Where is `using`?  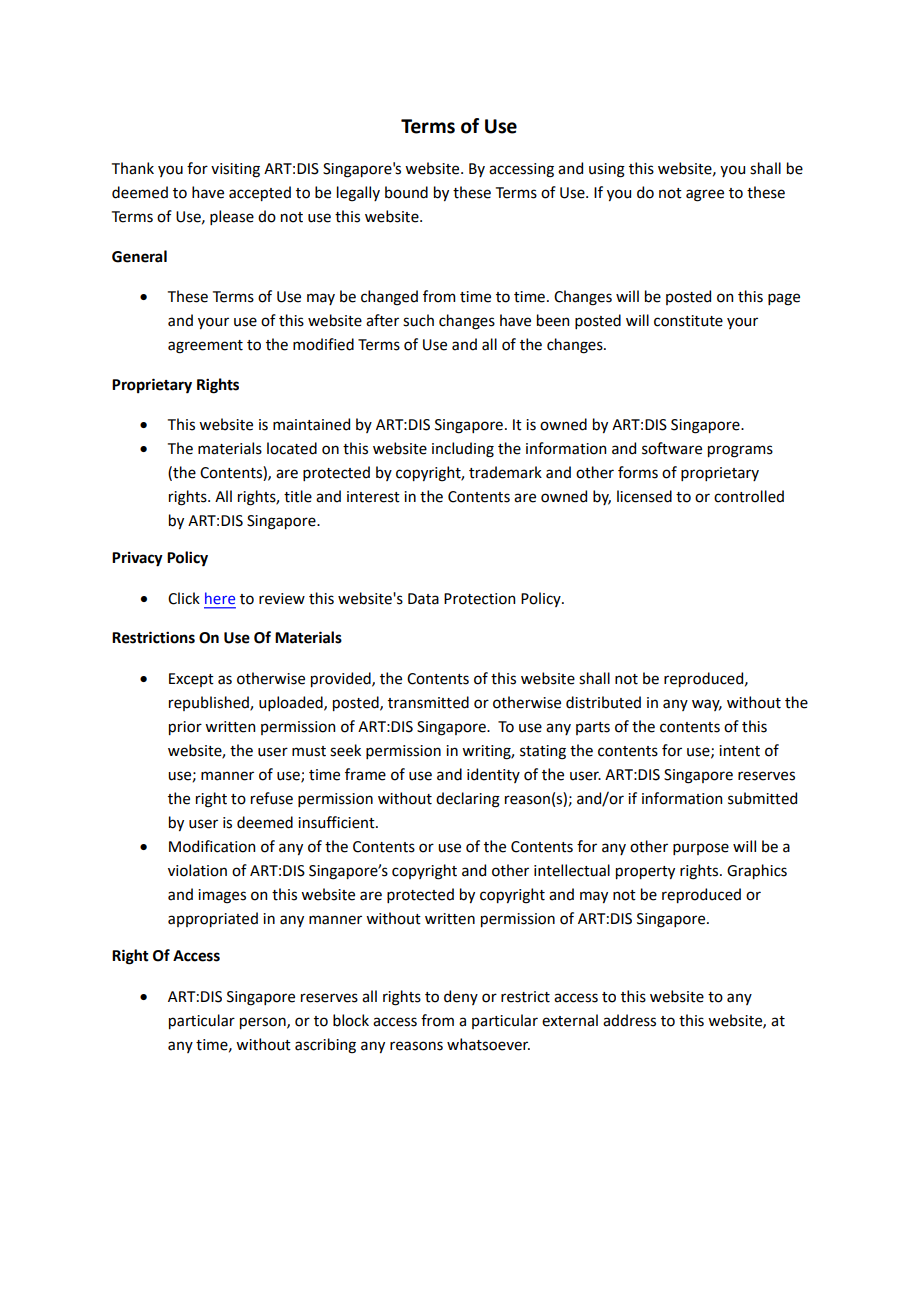
using is located at coordinates (607, 170).
